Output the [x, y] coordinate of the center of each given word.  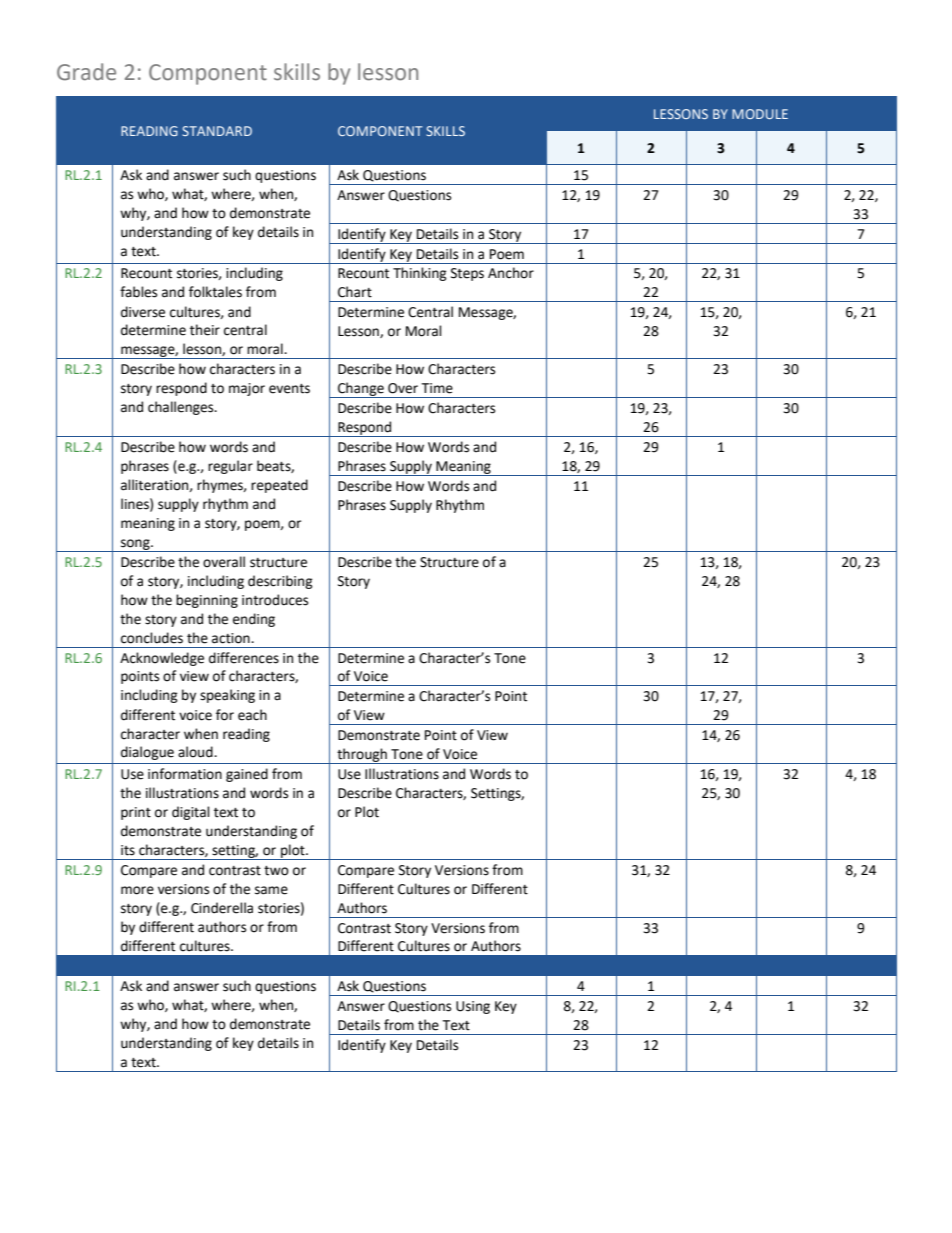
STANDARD [217, 131]
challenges [182, 408]
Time [437, 388]
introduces [275, 600]
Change [361, 390]
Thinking [420, 274]
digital [191, 813]
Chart [355, 292]
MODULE [760, 114]
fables [138, 292]
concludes [152, 638]
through [362, 756]
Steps [467, 274]
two [276, 871]
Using [473, 1007]
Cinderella [222, 908]
